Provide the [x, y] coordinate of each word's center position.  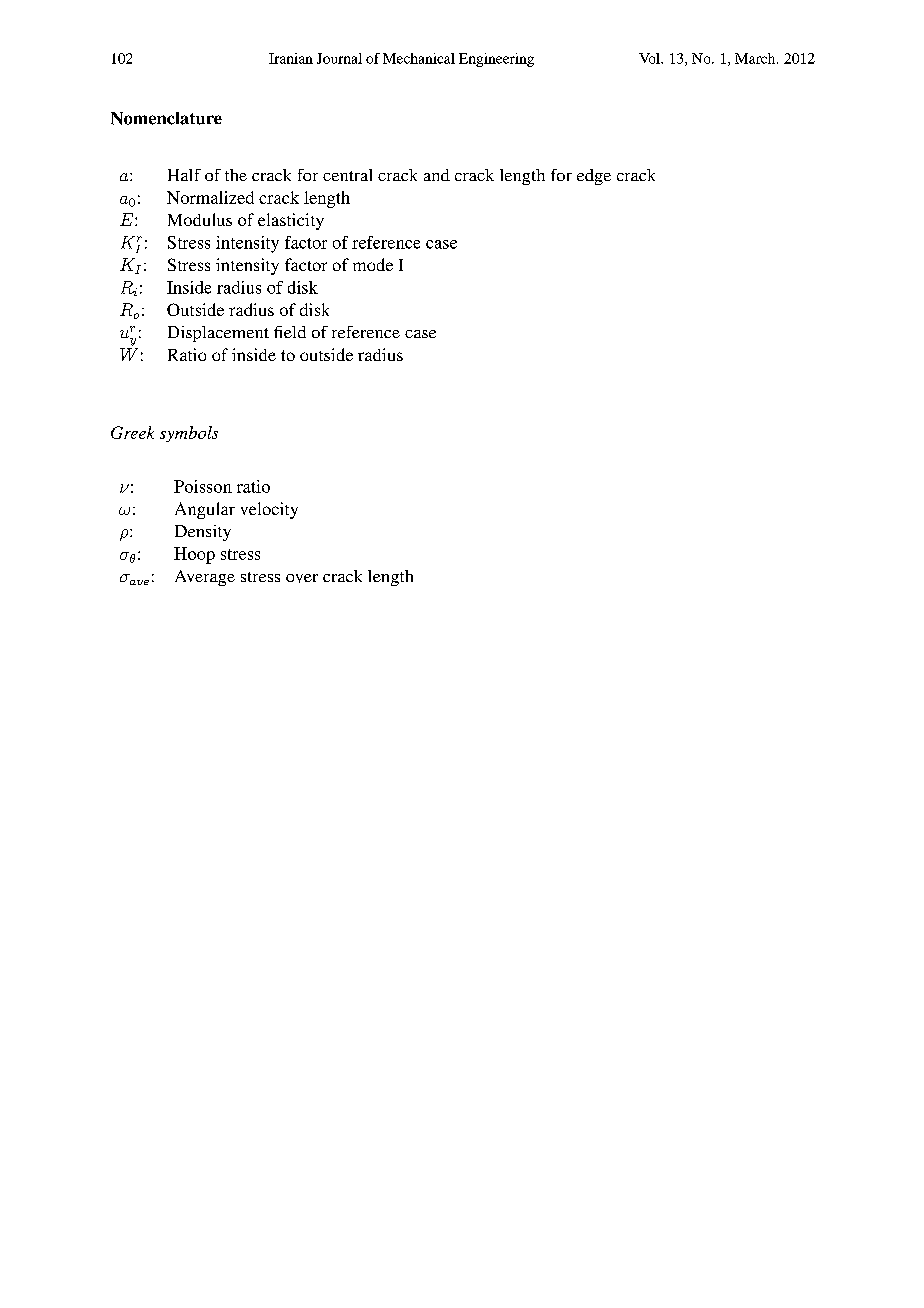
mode [373, 264]
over [302, 578]
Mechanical [419, 58]
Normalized [210, 197]
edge [594, 177]
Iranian [291, 58]
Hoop [194, 555]
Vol [650, 58]
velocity [269, 510]
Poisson [203, 486]
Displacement [218, 334]
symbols [189, 434]
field [290, 332]
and [437, 175]
